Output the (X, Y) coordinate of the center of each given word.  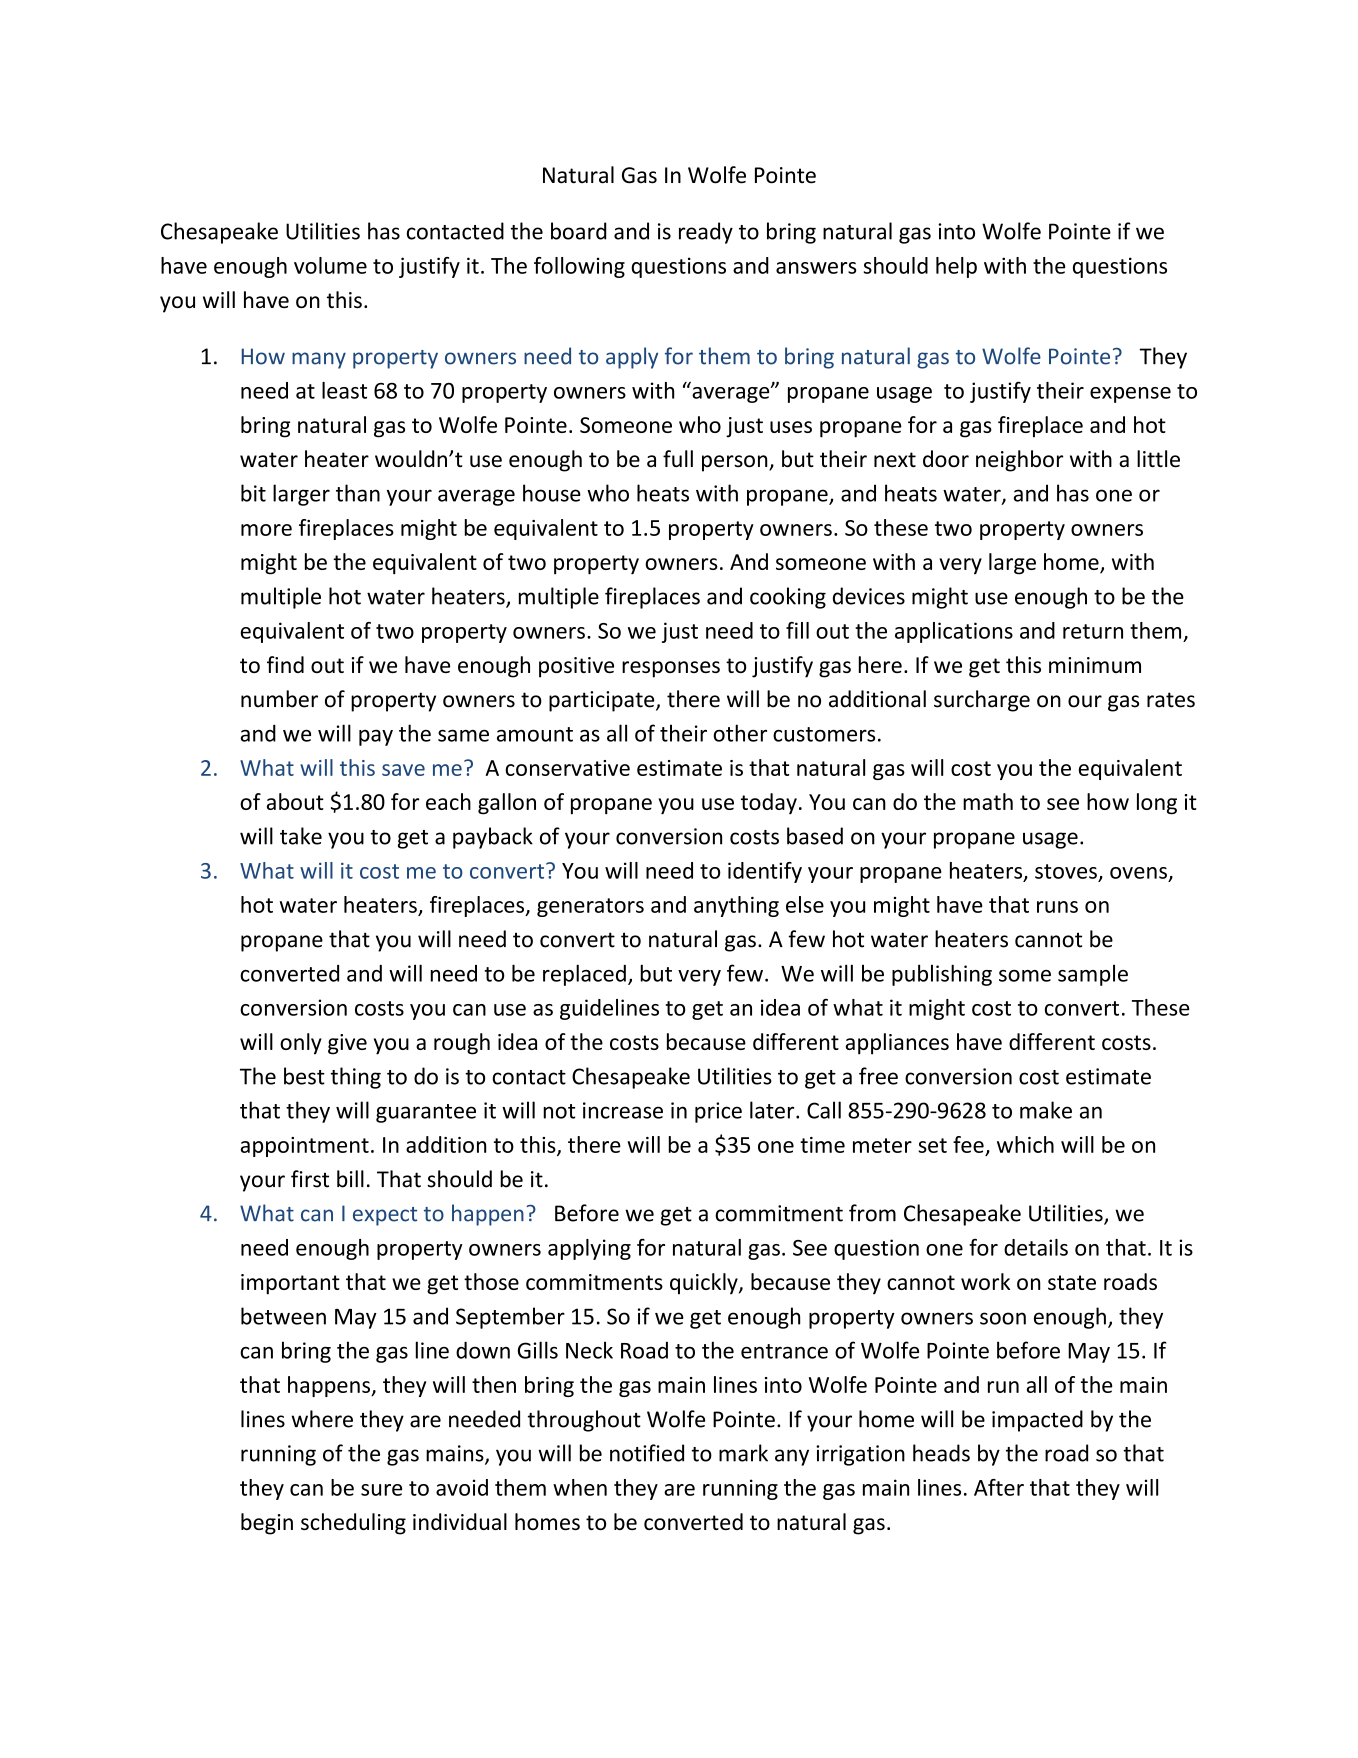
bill (350, 1179)
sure (381, 1490)
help (956, 267)
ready (706, 233)
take (301, 836)
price (718, 1112)
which (1025, 1144)
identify (765, 872)
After (999, 1487)
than (358, 493)
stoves (1066, 871)
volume (330, 265)
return (1093, 631)
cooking (788, 598)
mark (743, 1453)
